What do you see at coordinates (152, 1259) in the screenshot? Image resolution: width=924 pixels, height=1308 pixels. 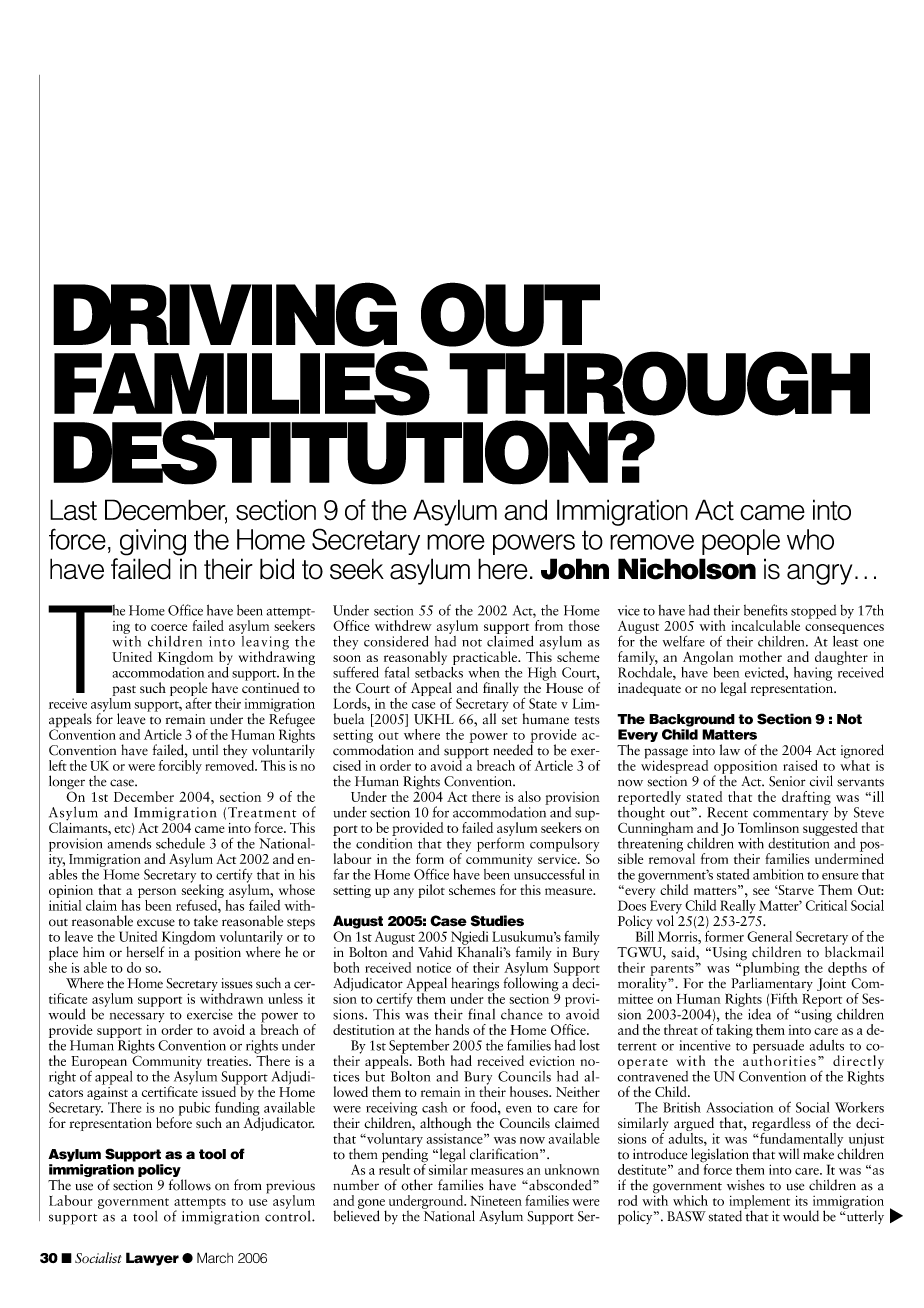 I see `Lawyer` at bounding box center [152, 1259].
